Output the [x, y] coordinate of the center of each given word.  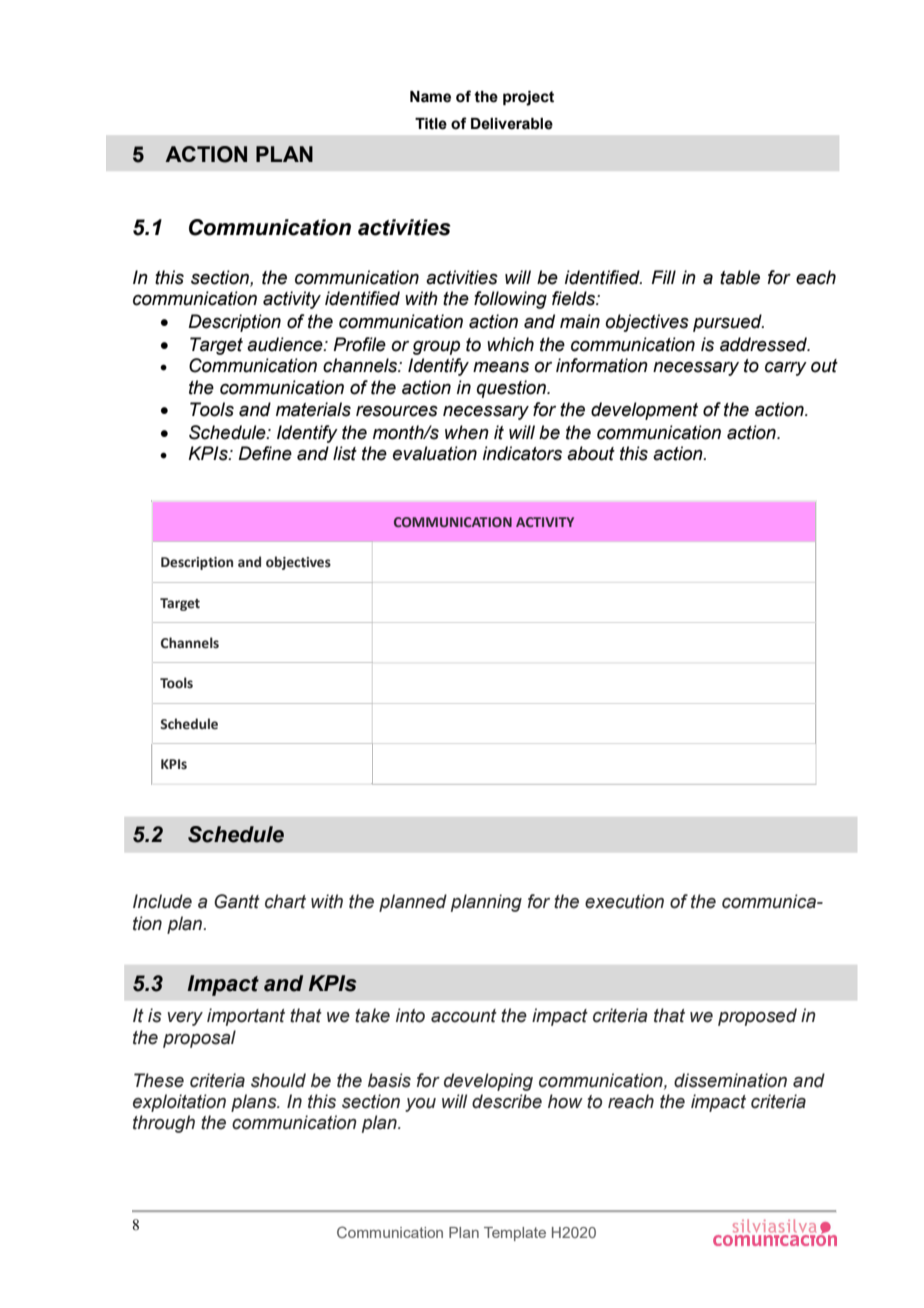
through [164, 1124]
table [740, 277]
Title [431, 124]
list [345, 453]
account [464, 1016]
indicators [522, 453]
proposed [757, 1017]
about [591, 453]
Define [265, 453]
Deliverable [512, 124]
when [467, 432]
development [644, 411]
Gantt [237, 901]
